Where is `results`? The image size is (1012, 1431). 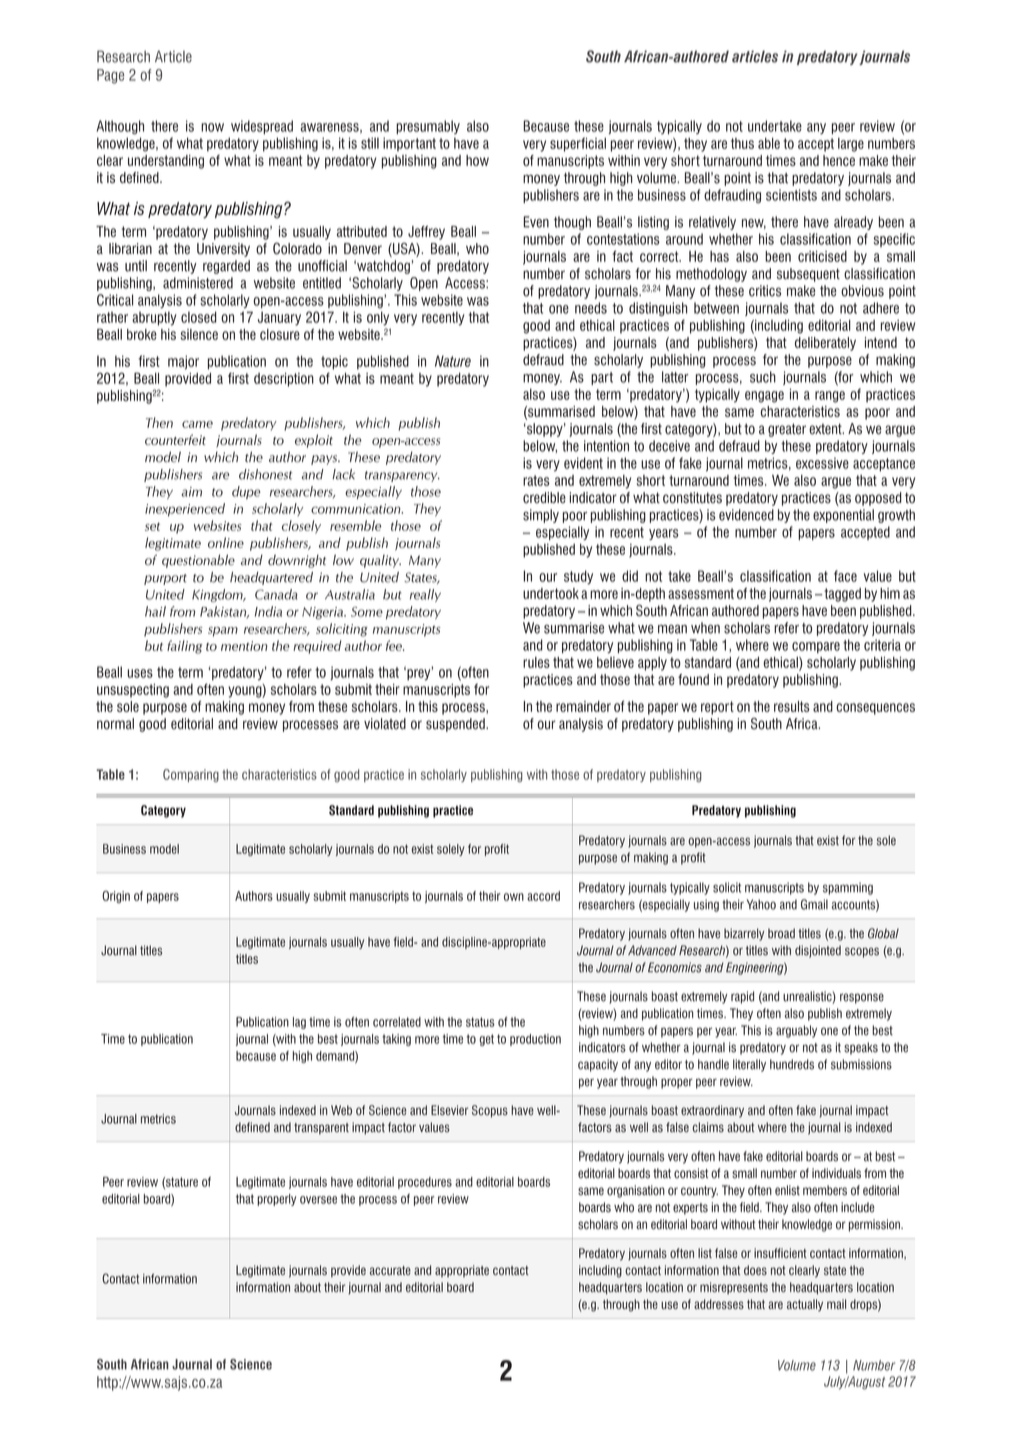 results is located at coordinates (792, 706).
